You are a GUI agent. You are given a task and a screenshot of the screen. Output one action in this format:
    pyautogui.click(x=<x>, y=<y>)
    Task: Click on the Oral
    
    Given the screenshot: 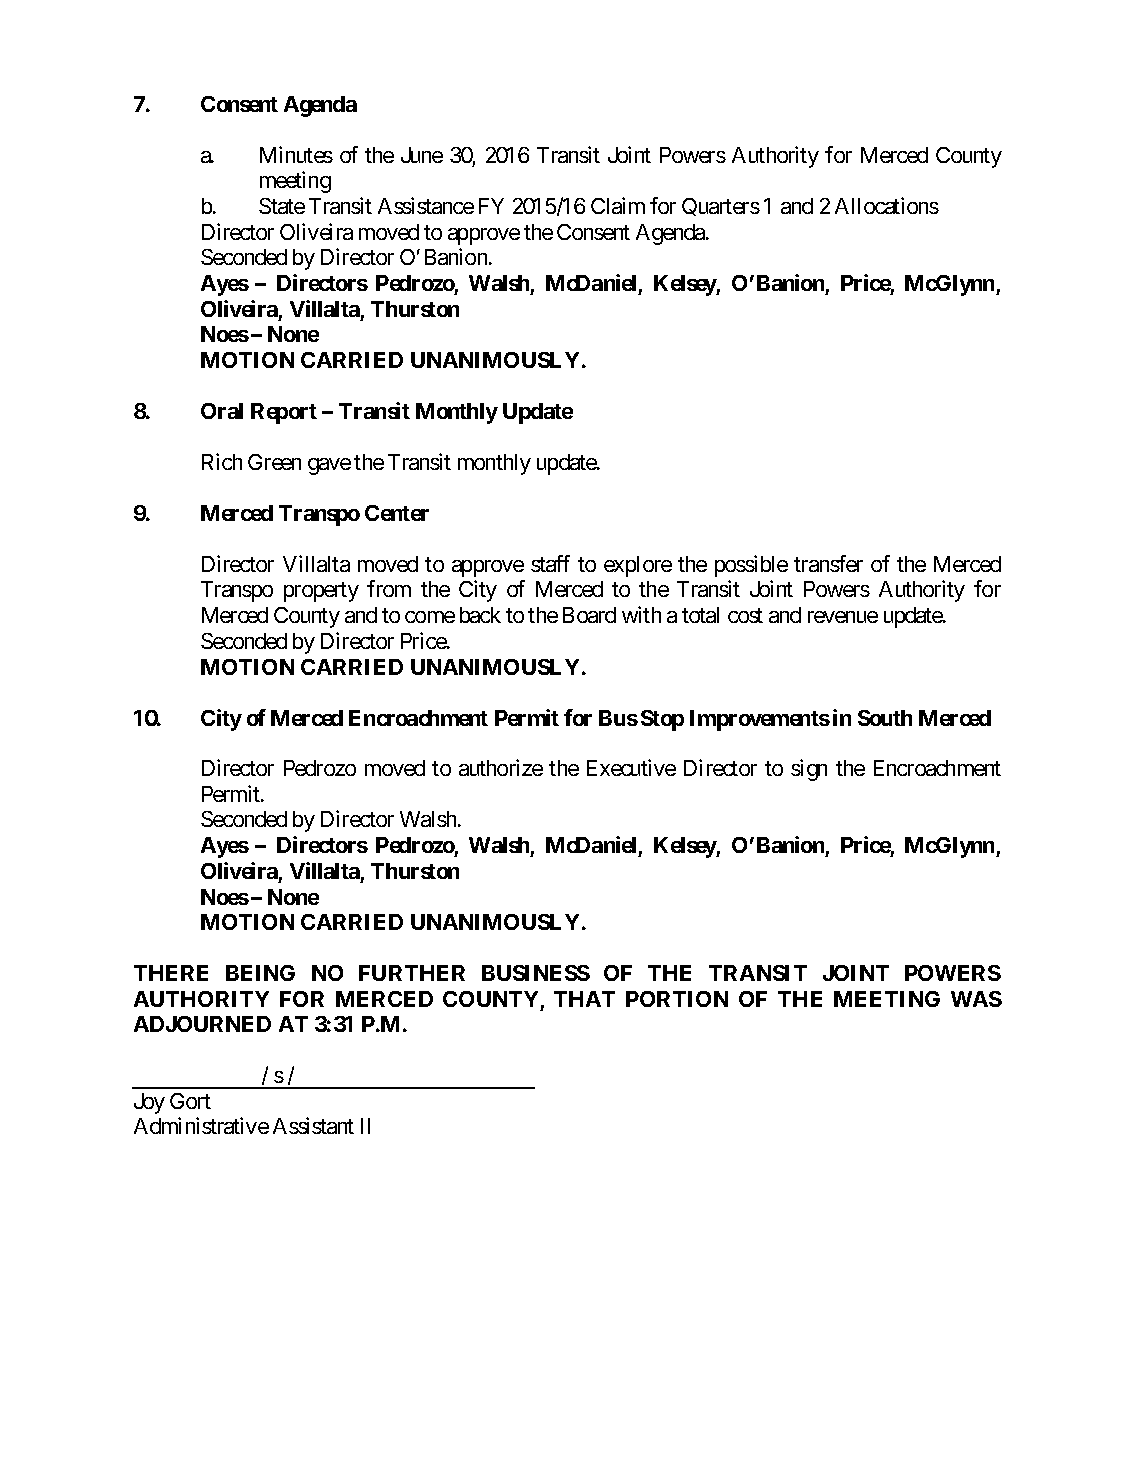 What is the action you would take?
    pyautogui.click(x=222, y=411)
